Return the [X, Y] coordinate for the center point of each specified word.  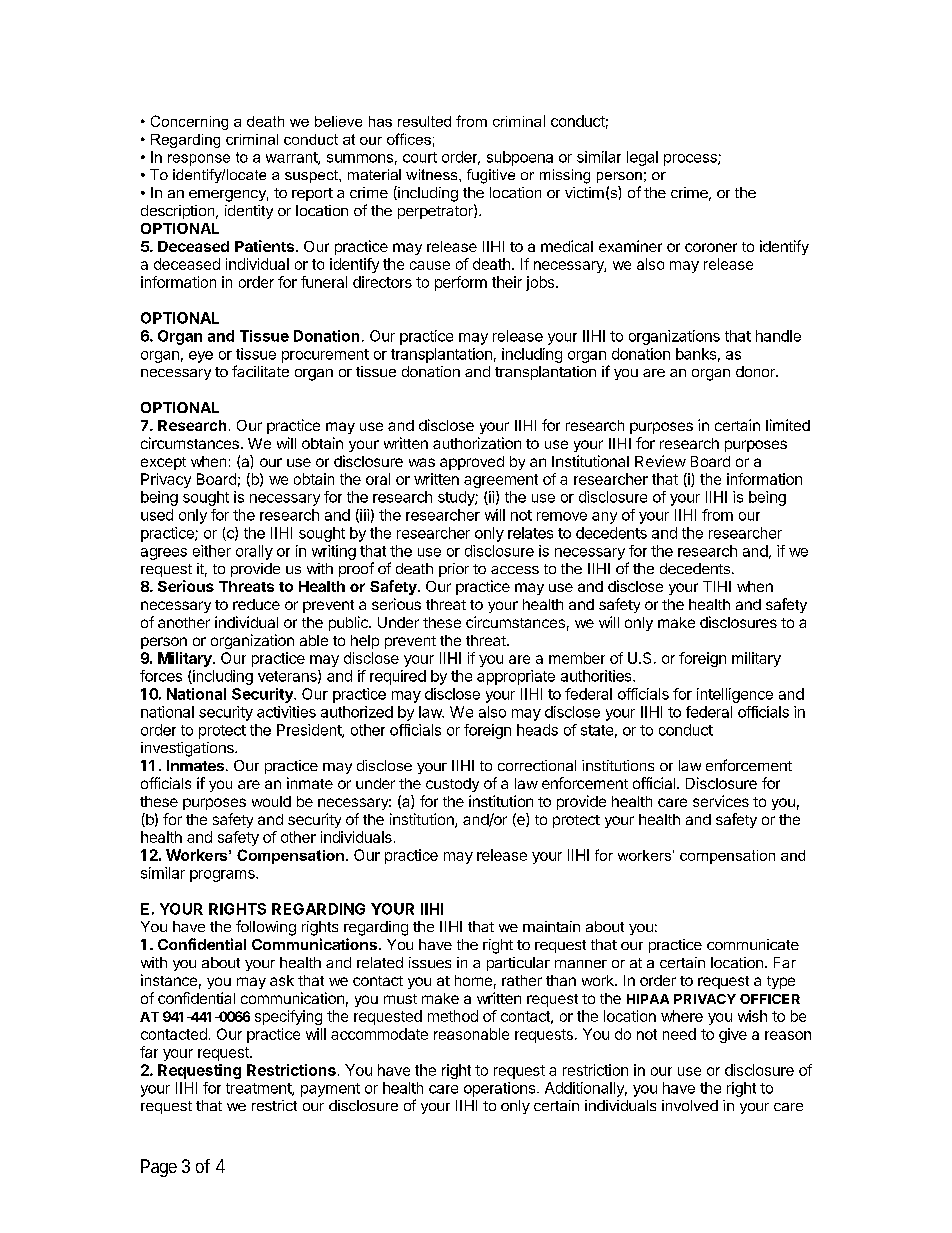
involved [690, 1105]
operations [501, 1089]
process [691, 160]
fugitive [491, 176]
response [199, 160]
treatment [259, 1089]
